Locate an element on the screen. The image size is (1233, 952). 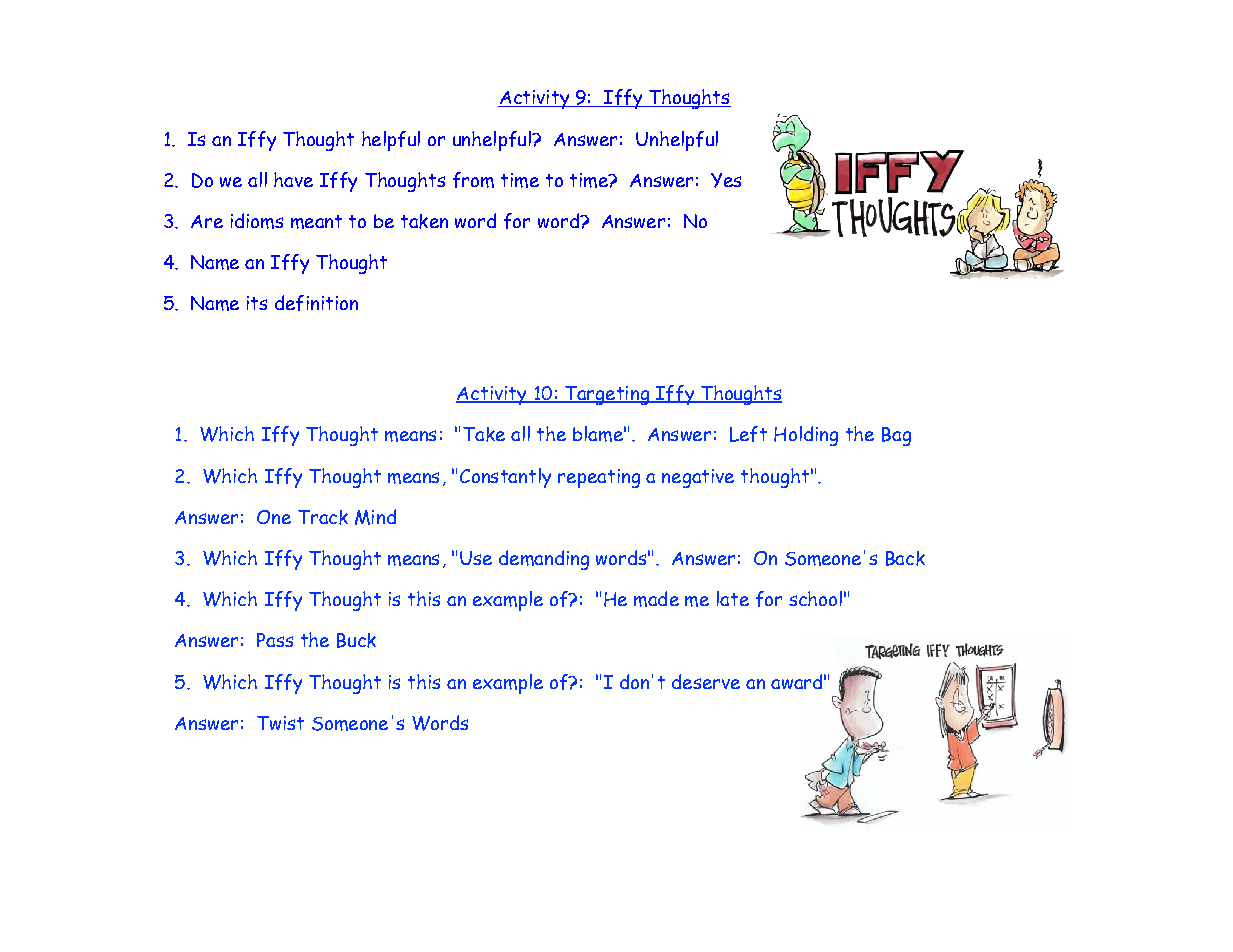
Bag is located at coordinates (896, 436).
